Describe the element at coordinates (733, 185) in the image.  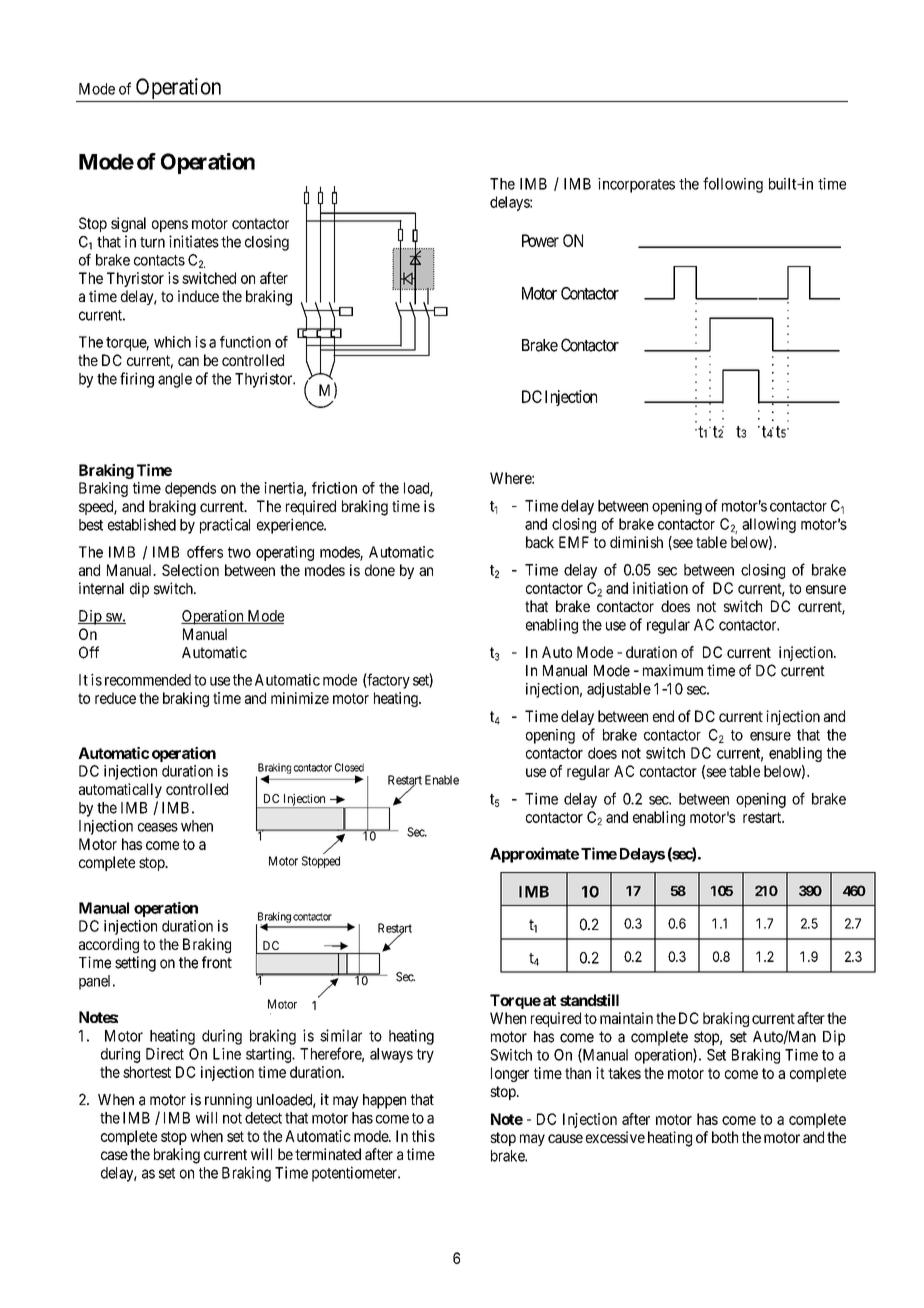
I see `following` at that location.
